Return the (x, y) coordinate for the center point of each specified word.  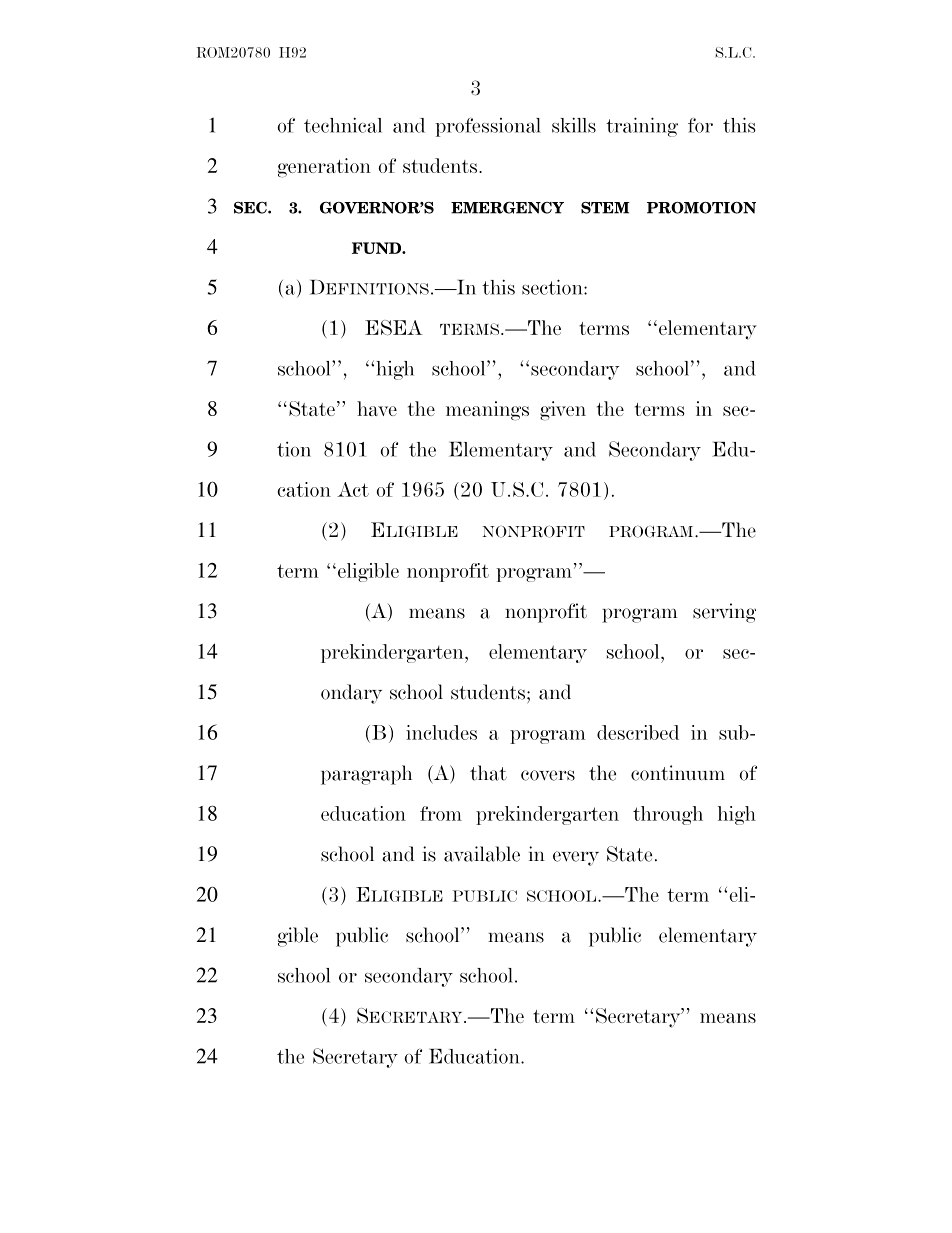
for (700, 125)
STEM (605, 208)
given (563, 411)
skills (574, 125)
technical (343, 125)
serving (724, 613)
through (668, 815)
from (441, 813)
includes (441, 732)
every (576, 858)
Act (353, 489)
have (377, 408)
